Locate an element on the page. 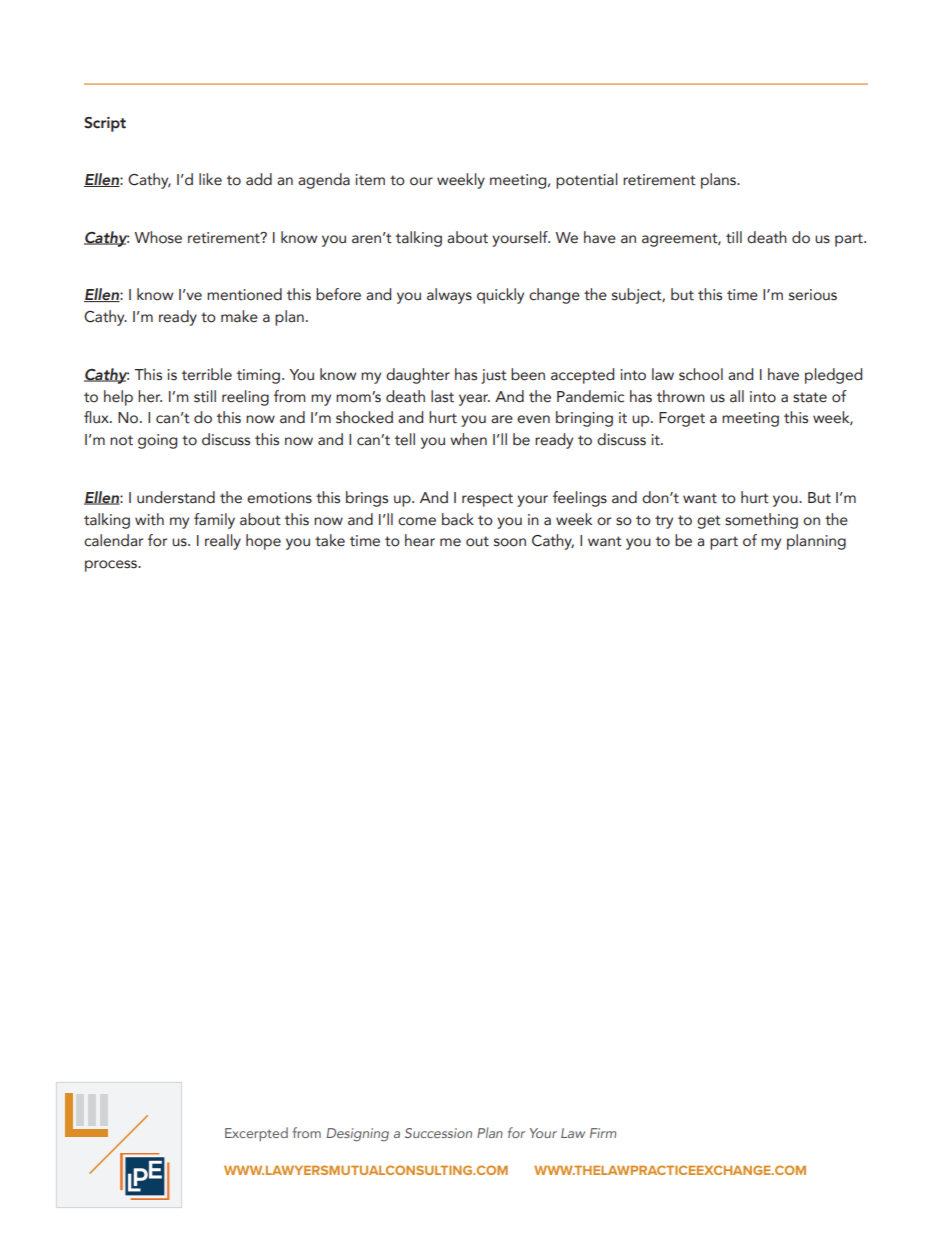 This image has height=1233, width=952. Succession is located at coordinates (438, 1133).
